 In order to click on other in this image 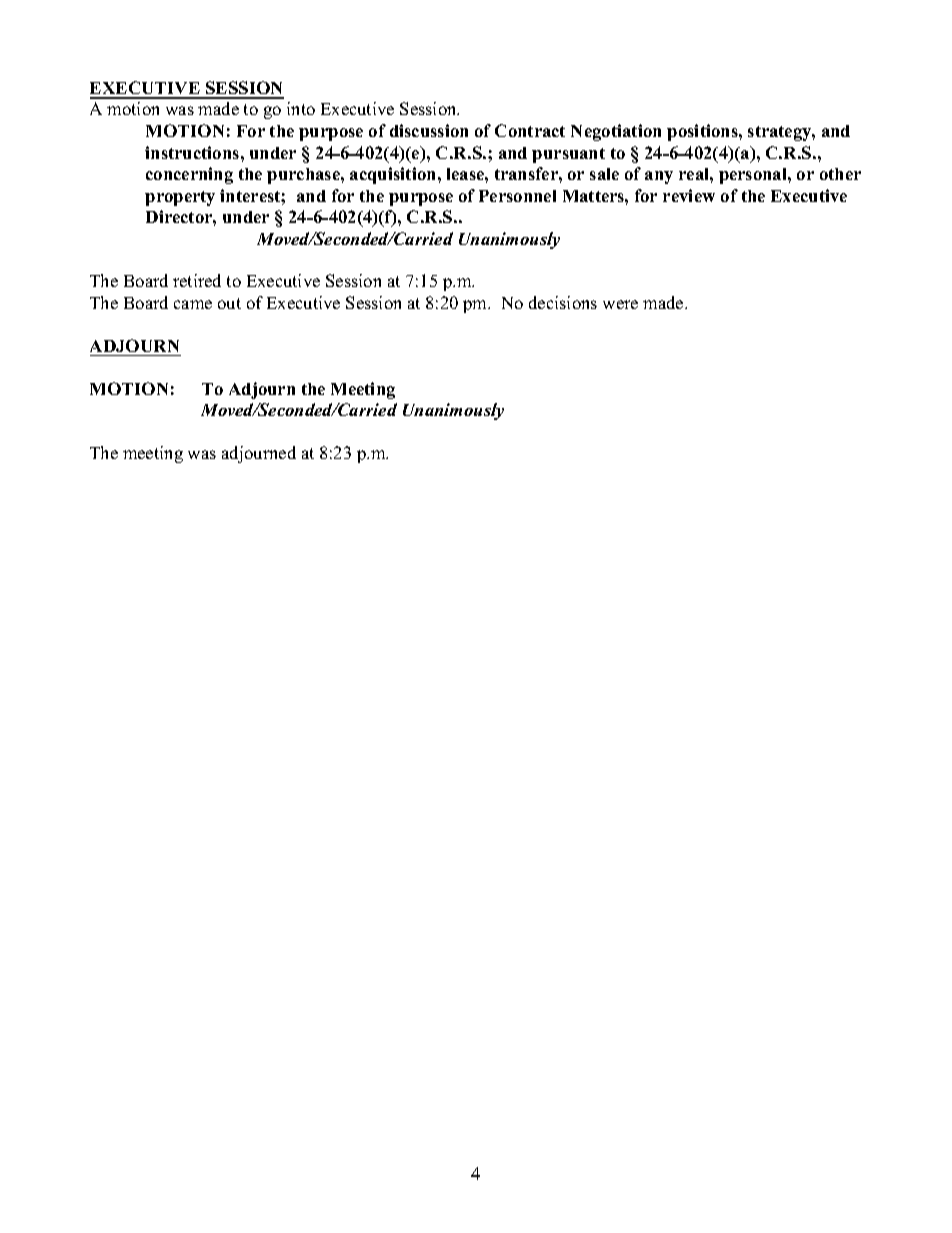, I will do `click(840, 174)`.
